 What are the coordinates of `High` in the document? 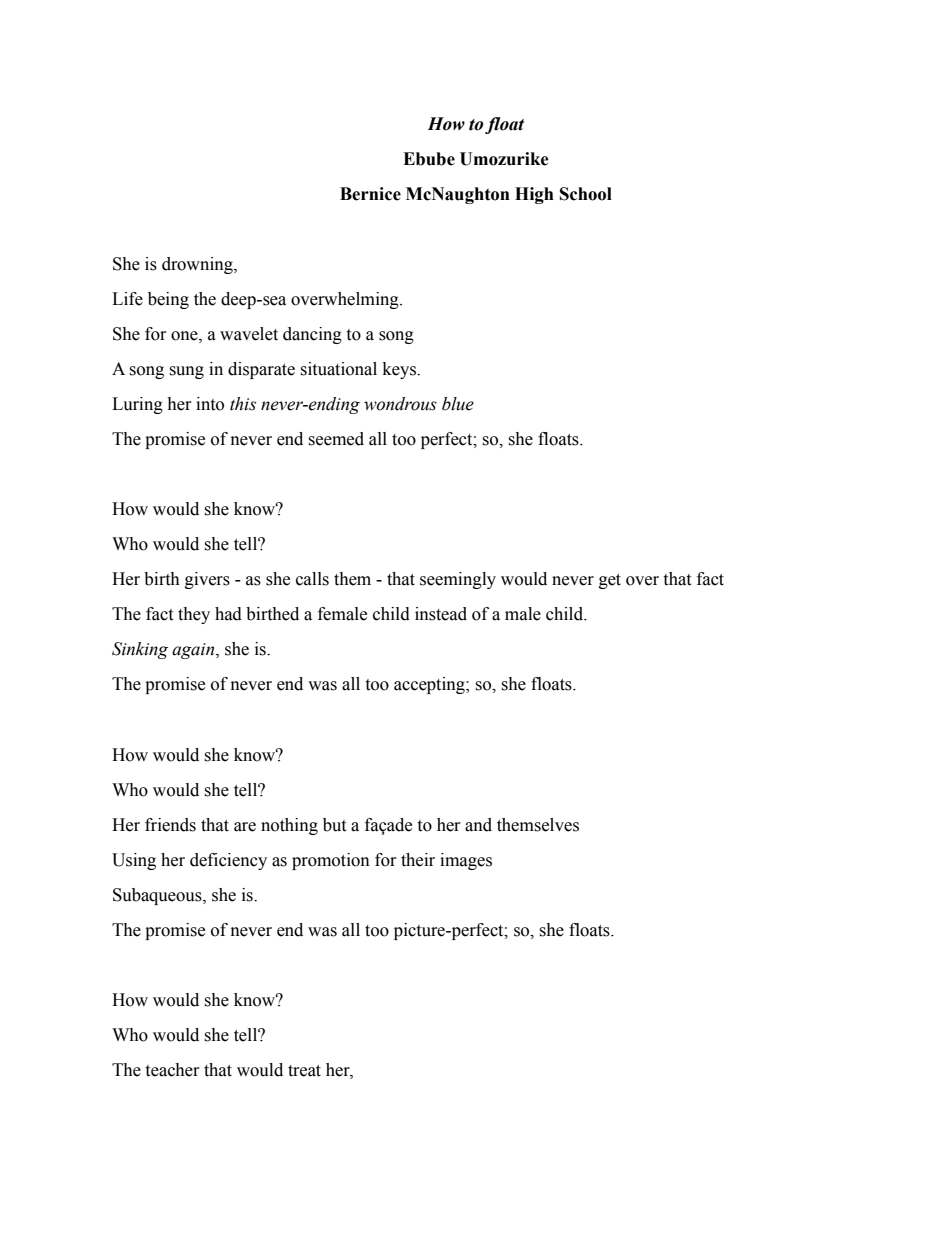 It's located at (534, 195).
